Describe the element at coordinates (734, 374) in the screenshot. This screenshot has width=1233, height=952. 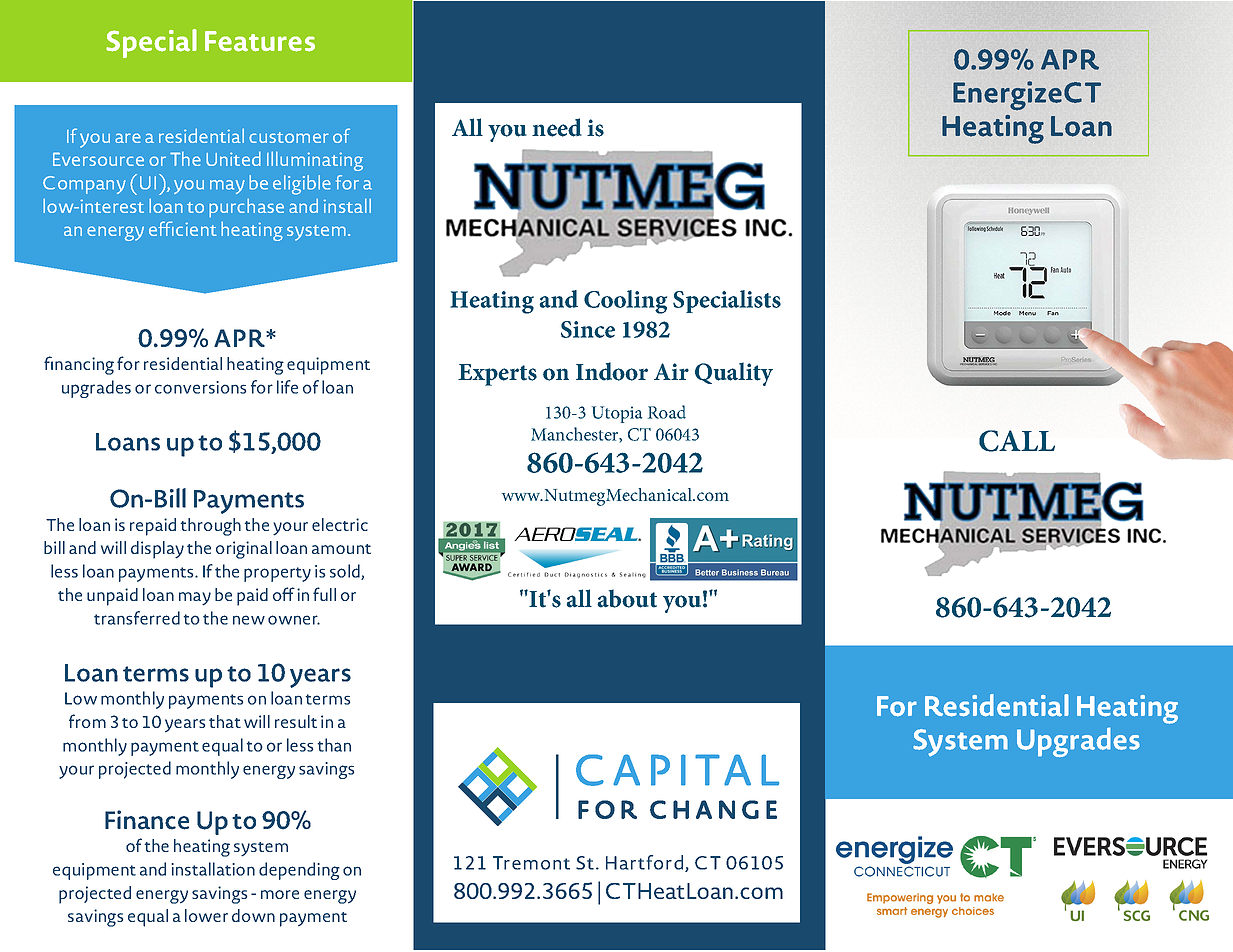
I see `Quality` at that location.
